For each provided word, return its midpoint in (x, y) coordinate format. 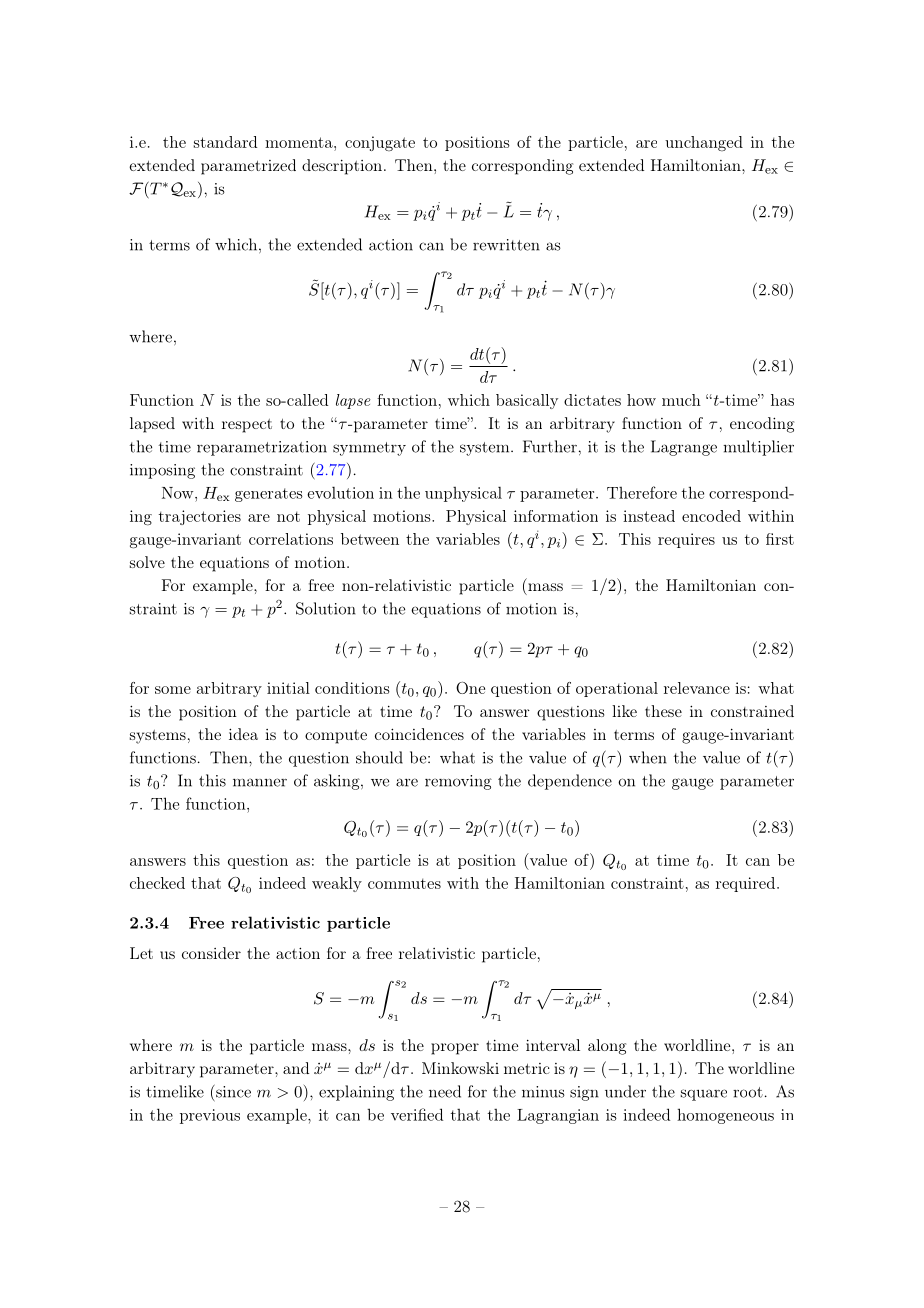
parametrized (248, 167)
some (173, 690)
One (470, 688)
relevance (697, 688)
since (232, 1091)
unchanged (704, 143)
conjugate (380, 143)
